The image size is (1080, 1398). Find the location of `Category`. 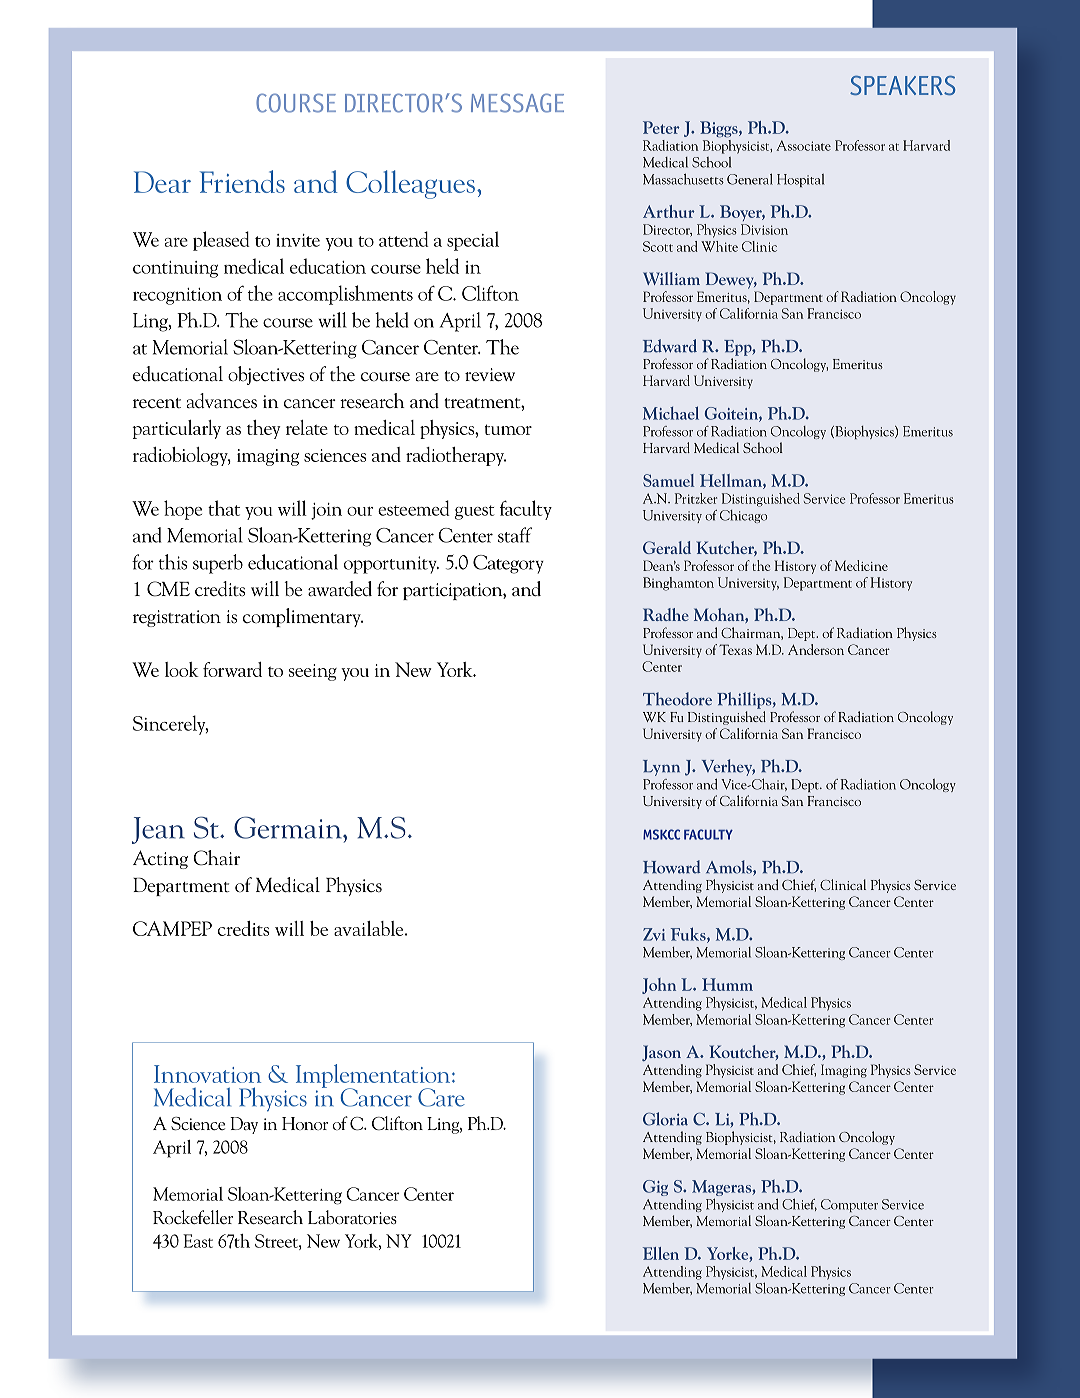

Category is located at coordinates (508, 564).
